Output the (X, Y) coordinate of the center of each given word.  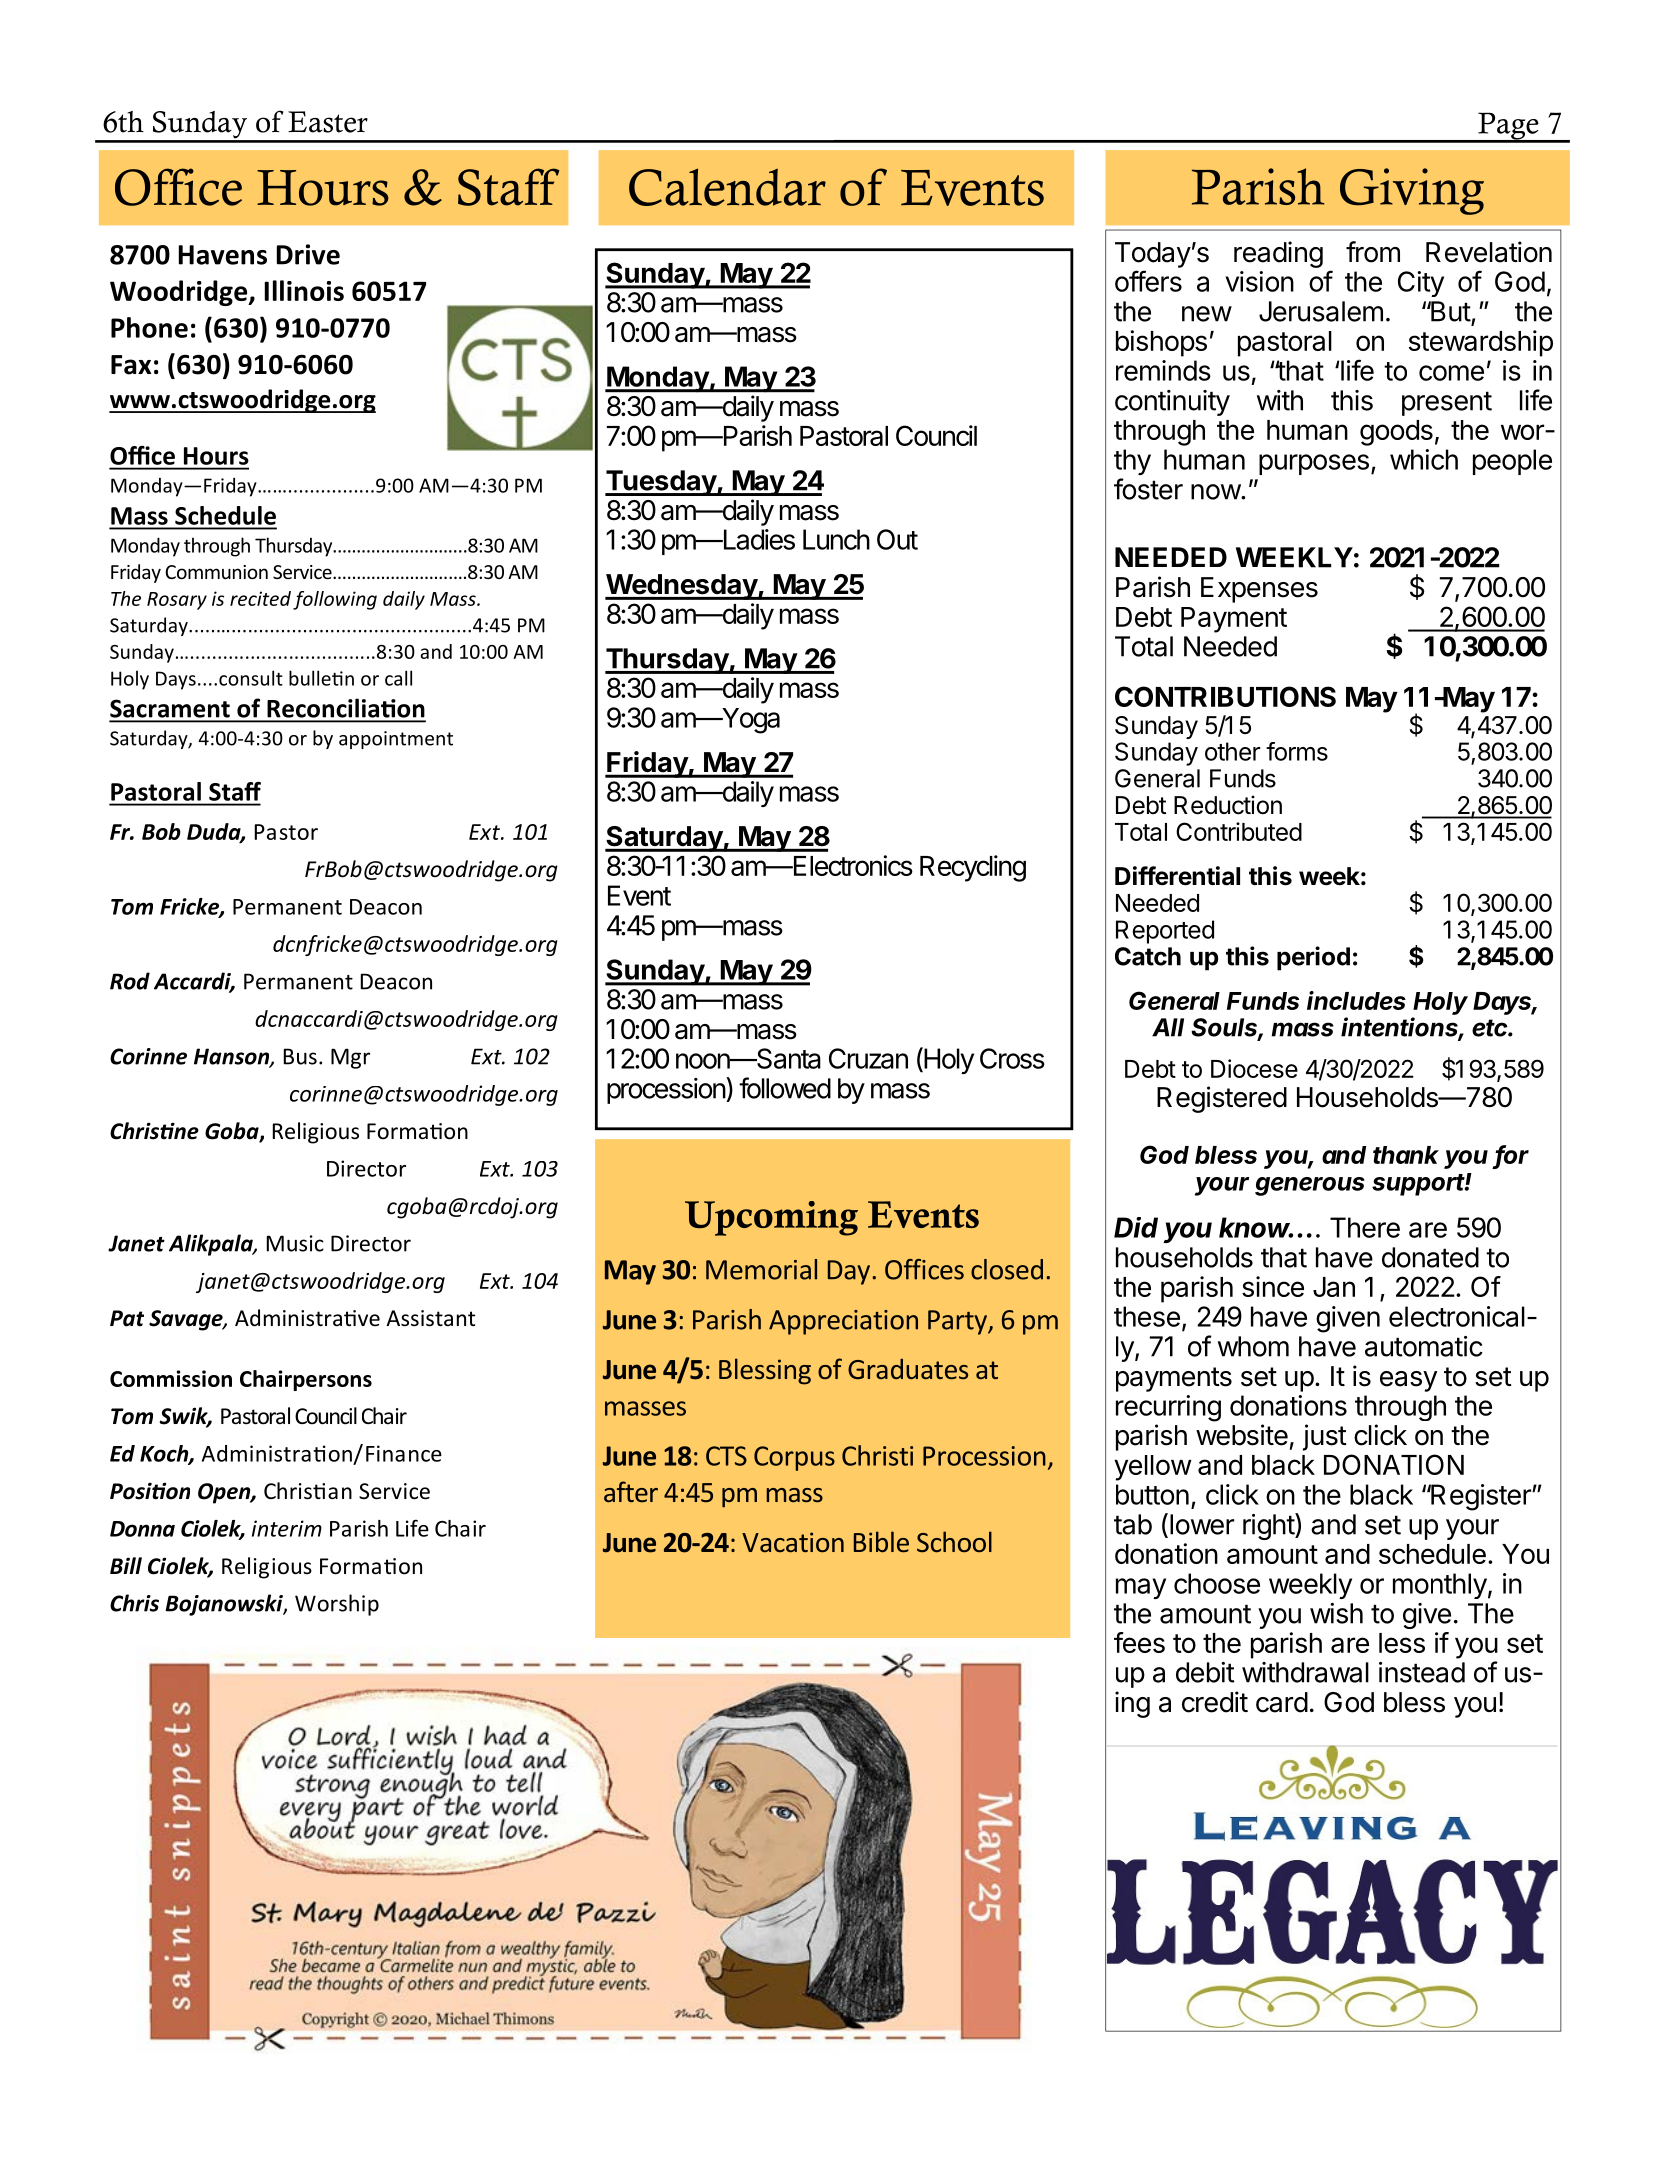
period (1313, 958)
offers (1148, 281)
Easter (328, 122)
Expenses (1259, 590)
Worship (337, 1605)
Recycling (973, 868)
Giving (1412, 191)
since (1273, 1286)
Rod (130, 981)
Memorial (761, 1269)
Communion (216, 572)
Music (295, 1243)
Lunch (836, 539)
